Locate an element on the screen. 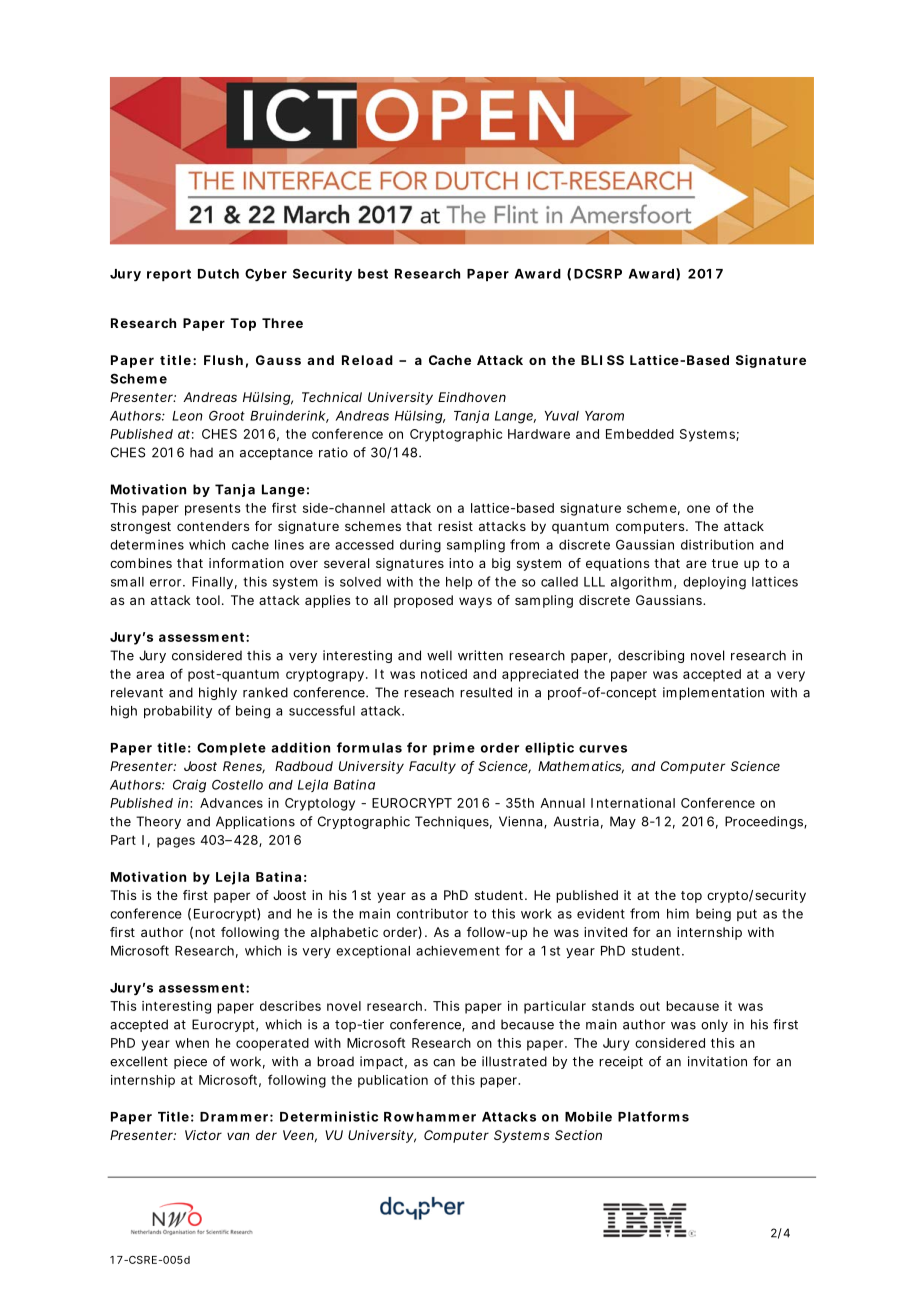  publication is located at coordinates (393, 1081).
